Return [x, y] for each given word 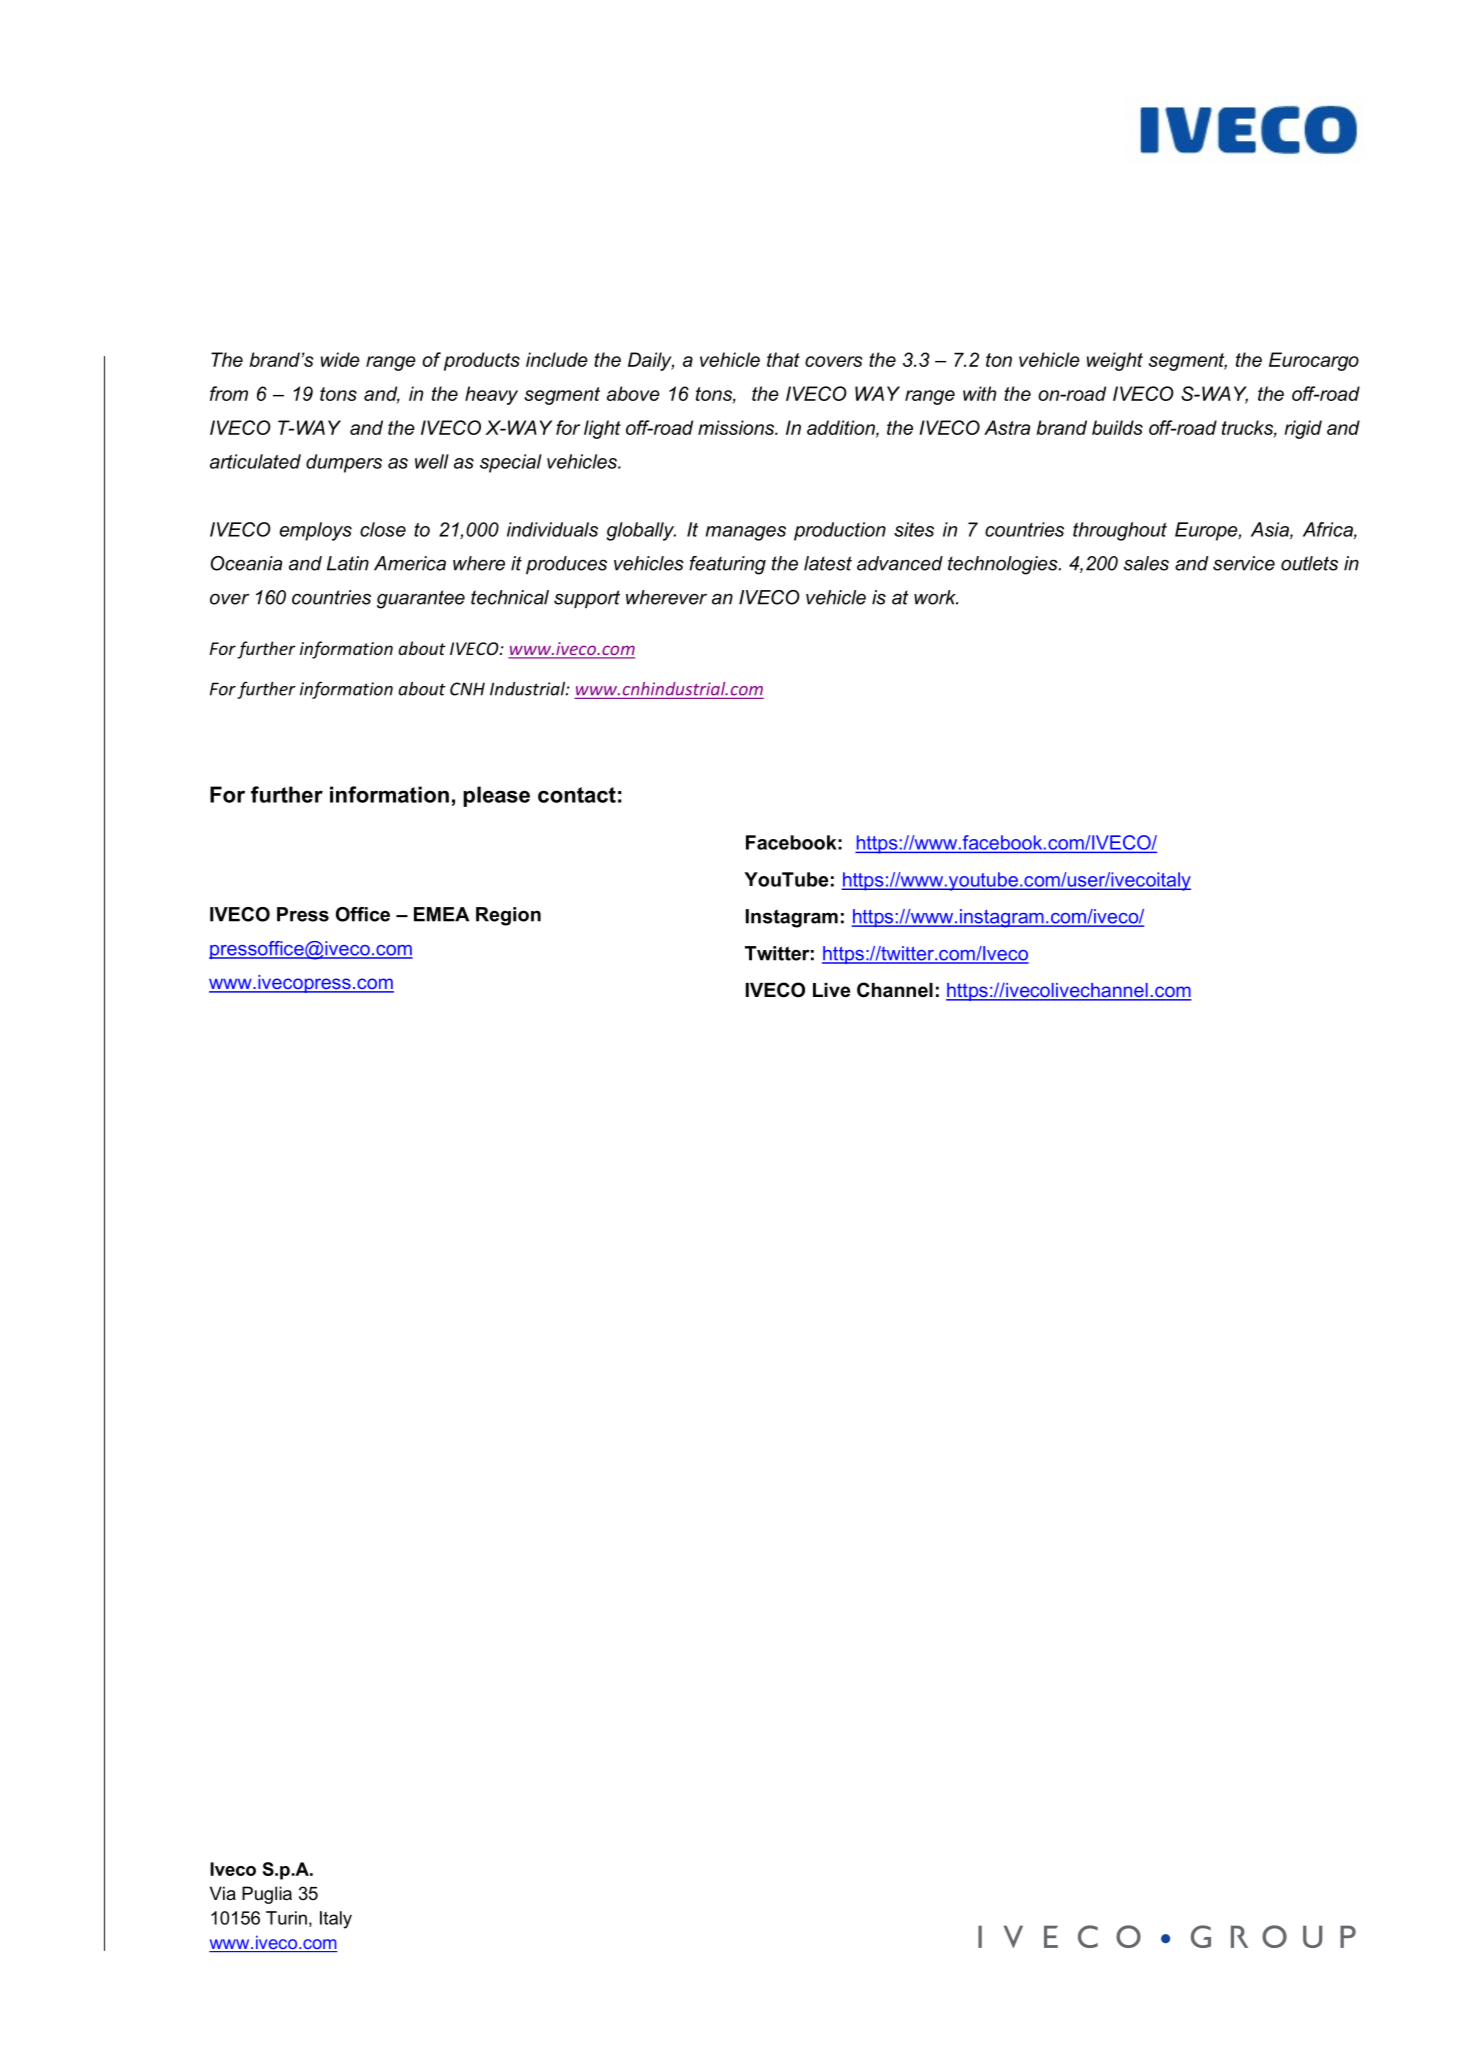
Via [223, 1893]
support [587, 599]
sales [1146, 563]
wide [340, 359]
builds [1117, 427]
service [1244, 563]
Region [508, 916]
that [783, 359]
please [496, 796]
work [936, 597]
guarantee [421, 599]
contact [577, 795]
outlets [1309, 563]
